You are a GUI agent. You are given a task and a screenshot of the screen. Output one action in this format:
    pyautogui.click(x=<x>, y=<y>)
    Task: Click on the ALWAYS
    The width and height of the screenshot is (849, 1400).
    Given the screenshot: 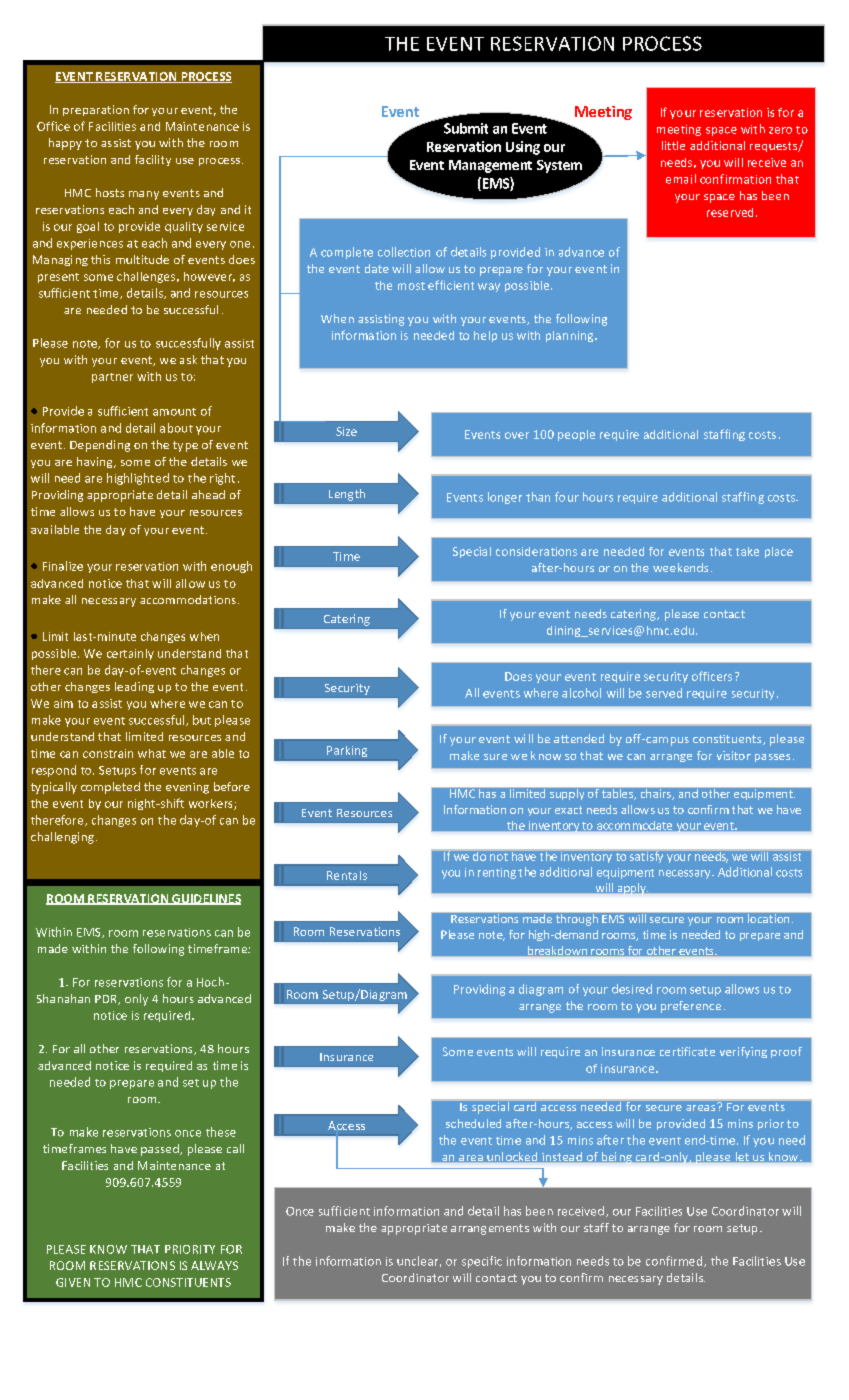 What is the action you would take?
    pyautogui.click(x=214, y=1265)
